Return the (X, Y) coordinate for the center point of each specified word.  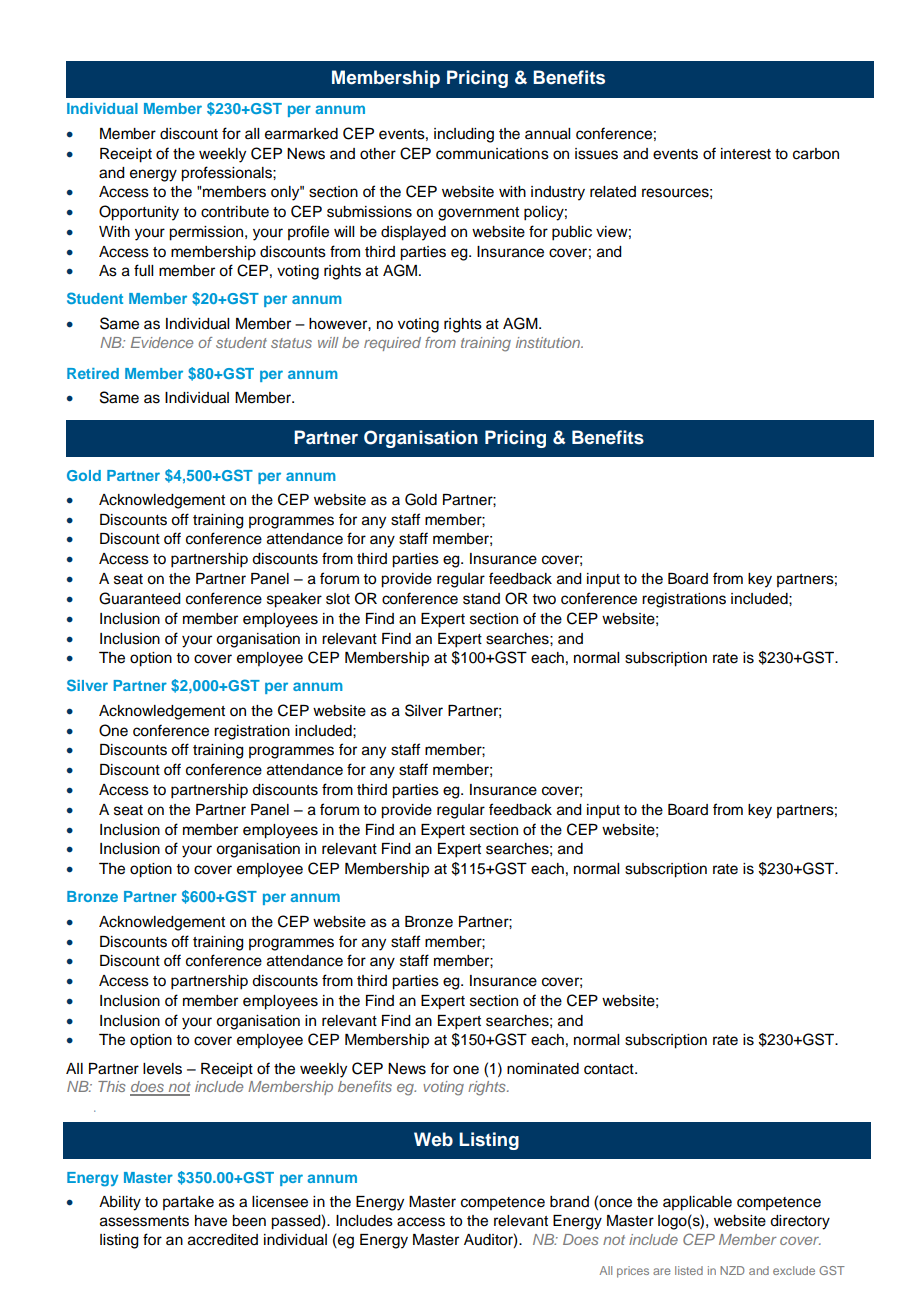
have (211, 1221)
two (544, 599)
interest (746, 154)
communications (492, 154)
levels (162, 1069)
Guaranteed (140, 598)
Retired (93, 373)
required (392, 344)
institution (549, 342)
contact (610, 1069)
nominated (543, 1069)
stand (481, 599)
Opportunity (139, 213)
